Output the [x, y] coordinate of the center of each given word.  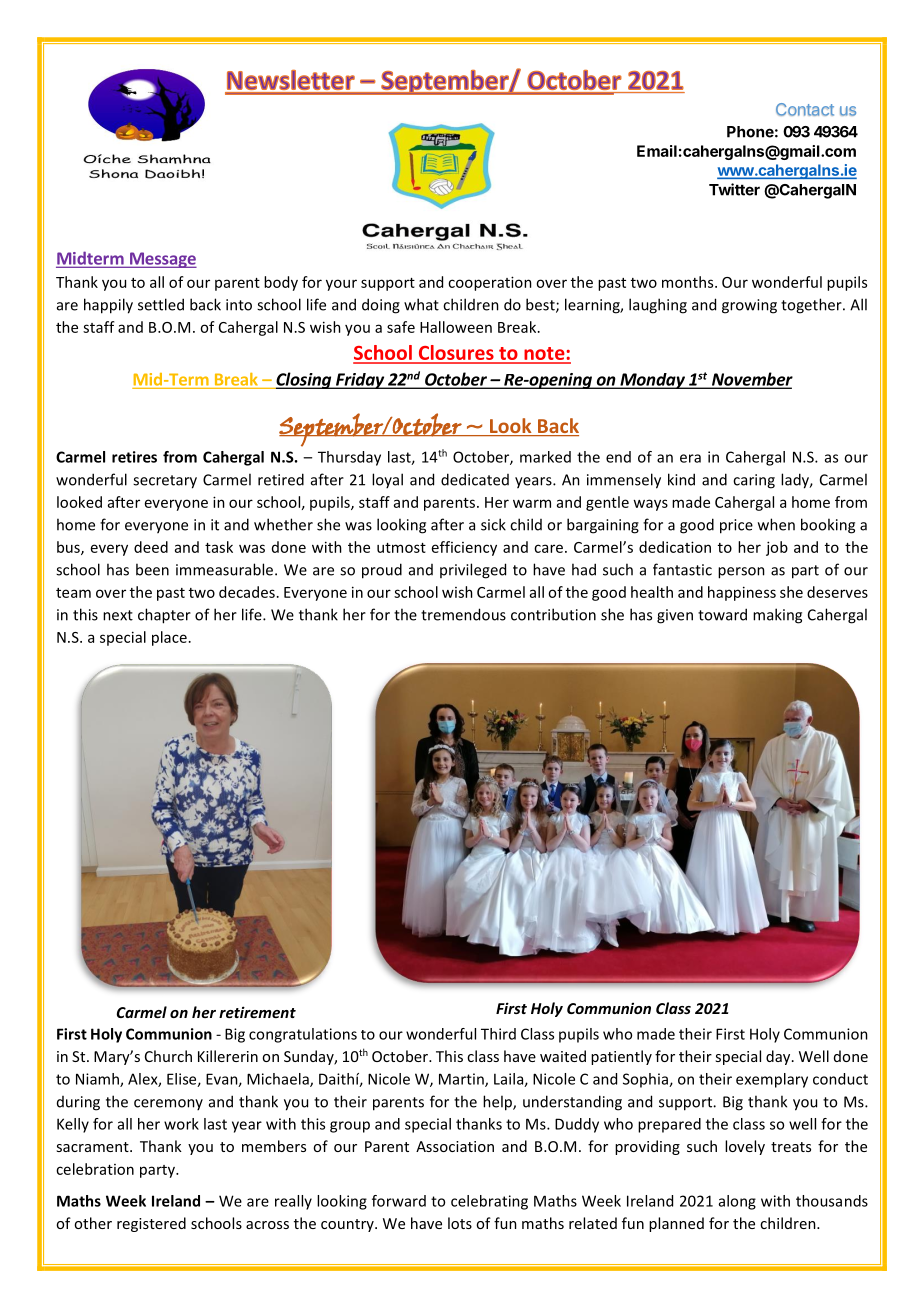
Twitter [734, 189]
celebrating [489, 1202]
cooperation [490, 283]
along [737, 1202]
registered [151, 1224]
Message [162, 260]
